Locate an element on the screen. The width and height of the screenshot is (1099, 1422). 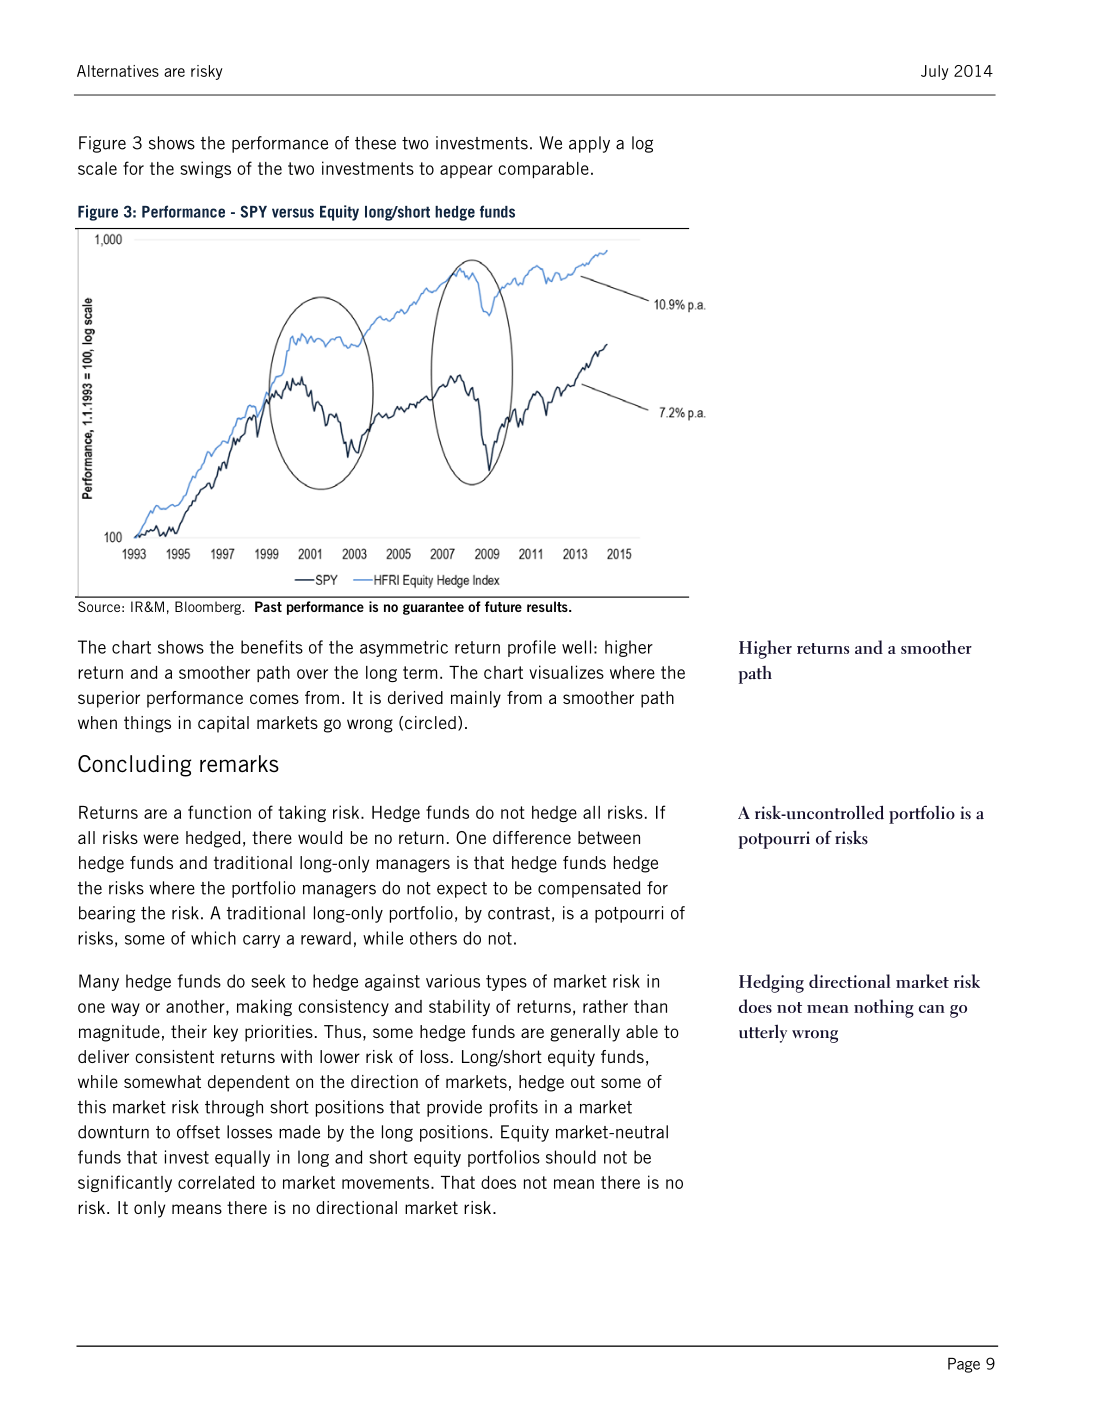
types is located at coordinates (506, 983).
